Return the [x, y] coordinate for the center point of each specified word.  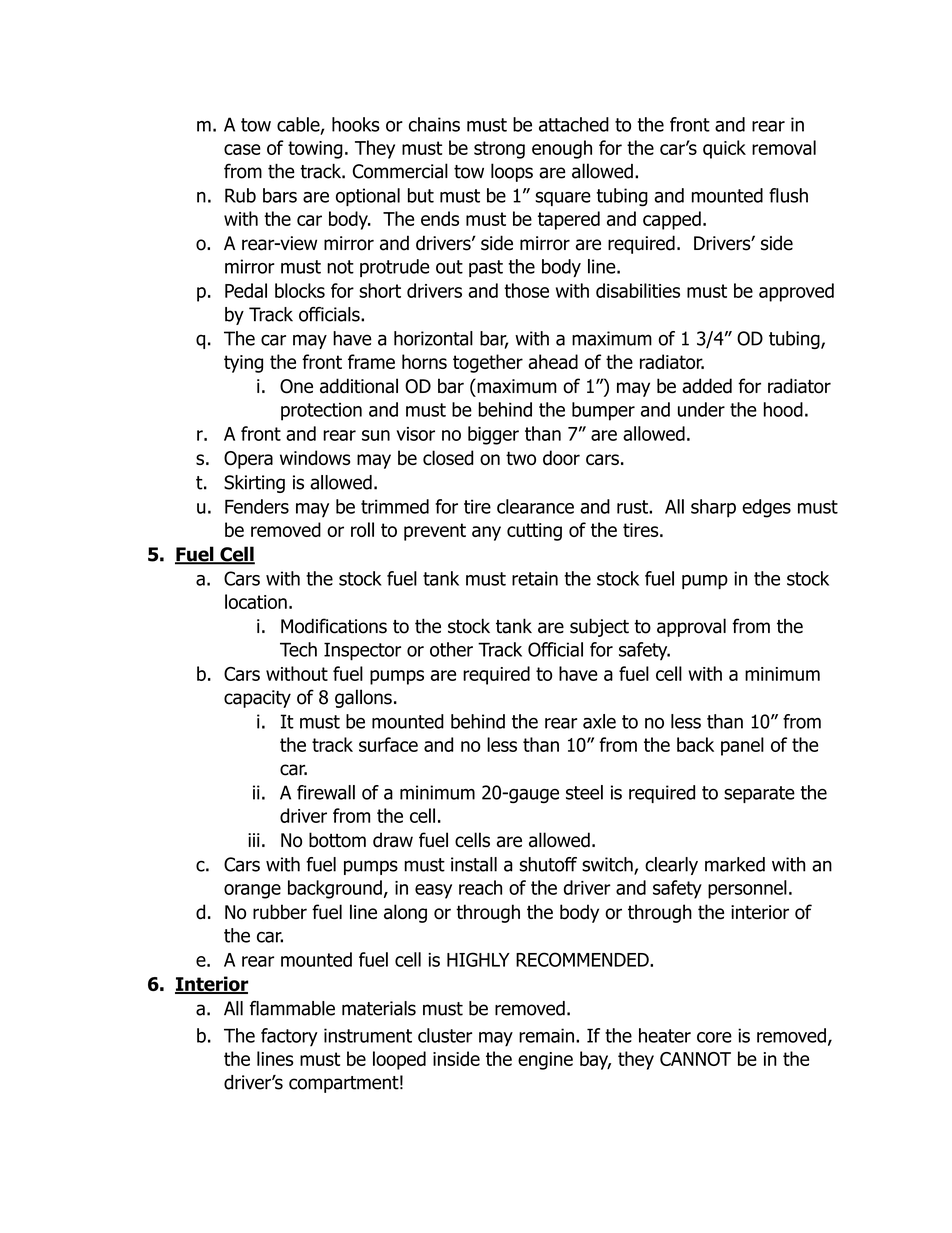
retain [535, 578]
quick [724, 149]
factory [289, 1037]
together [488, 363]
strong [499, 150]
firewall [326, 792]
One [296, 386]
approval [691, 627]
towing [315, 150]
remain [546, 1035]
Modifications [334, 626]
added [707, 386]
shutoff [548, 864]
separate [759, 794]
